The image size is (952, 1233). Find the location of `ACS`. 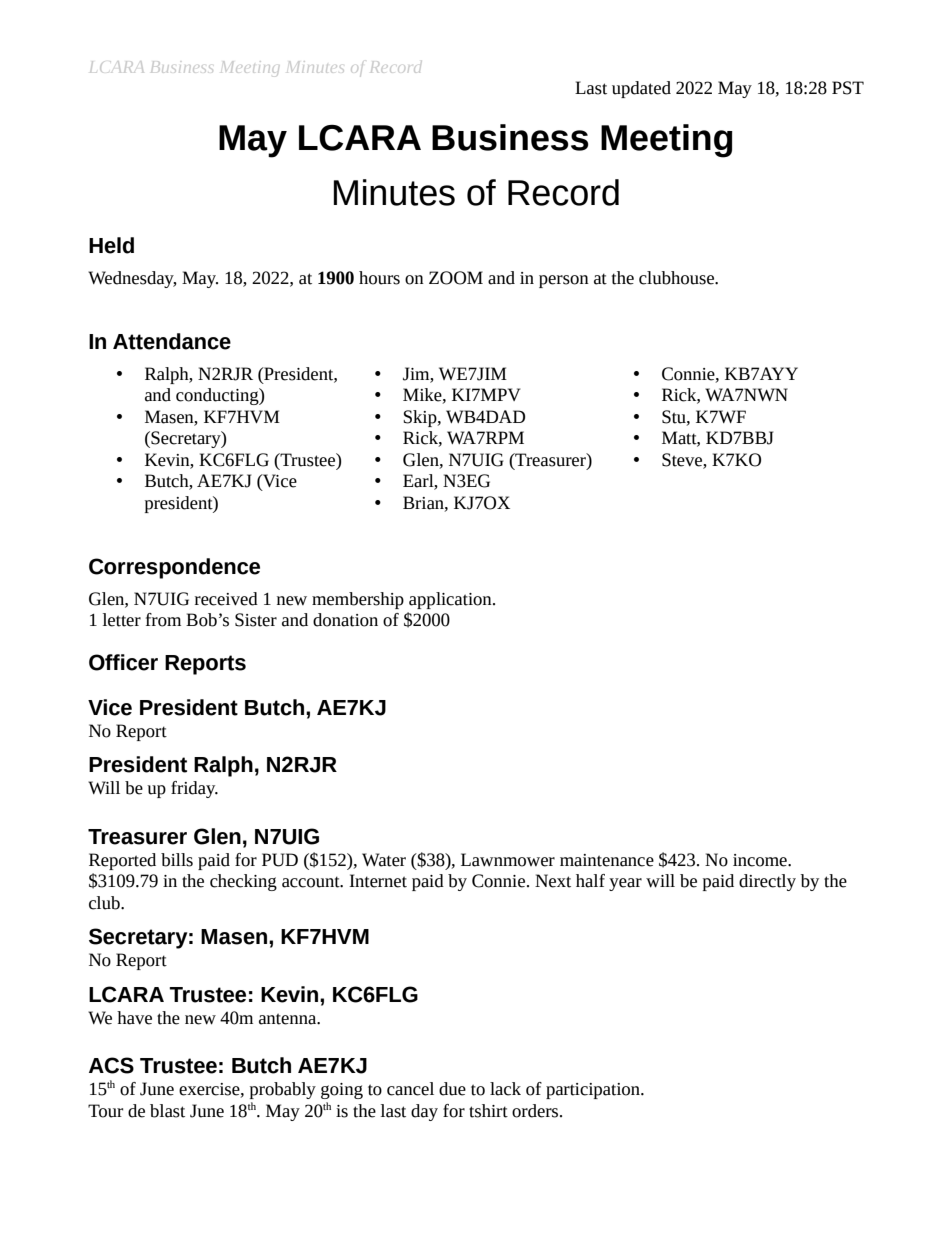

ACS is located at coordinates (111, 1065).
